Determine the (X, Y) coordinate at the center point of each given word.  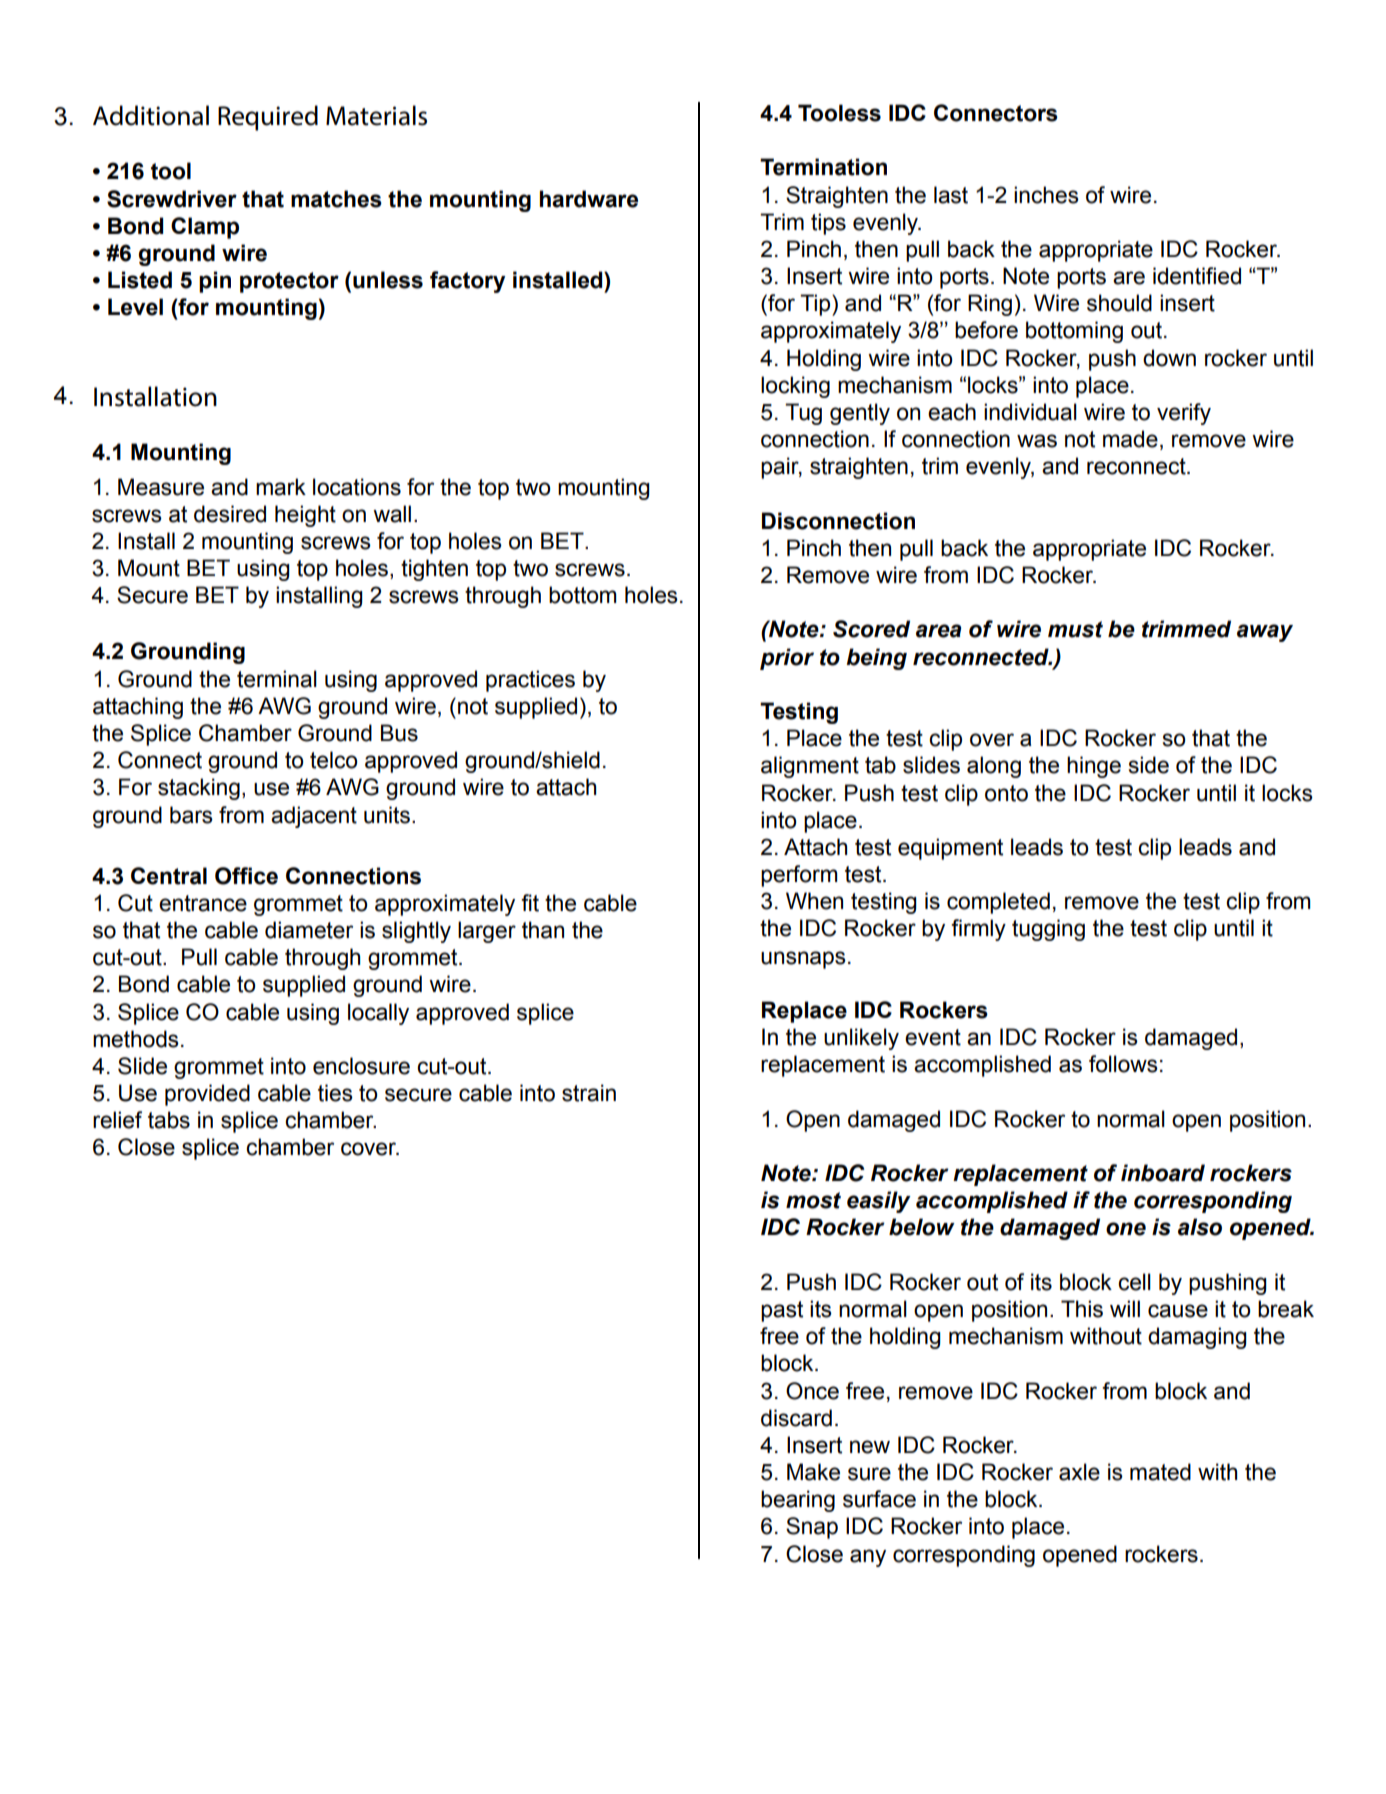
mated (1160, 1472)
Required (268, 118)
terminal (277, 679)
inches (1046, 195)
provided (207, 1095)
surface (879, 1499)
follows (1123, 1064)
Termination (823, 167)
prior (787, 659)
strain (589, 1093)
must (1075, 629)
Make (813, 1472)
